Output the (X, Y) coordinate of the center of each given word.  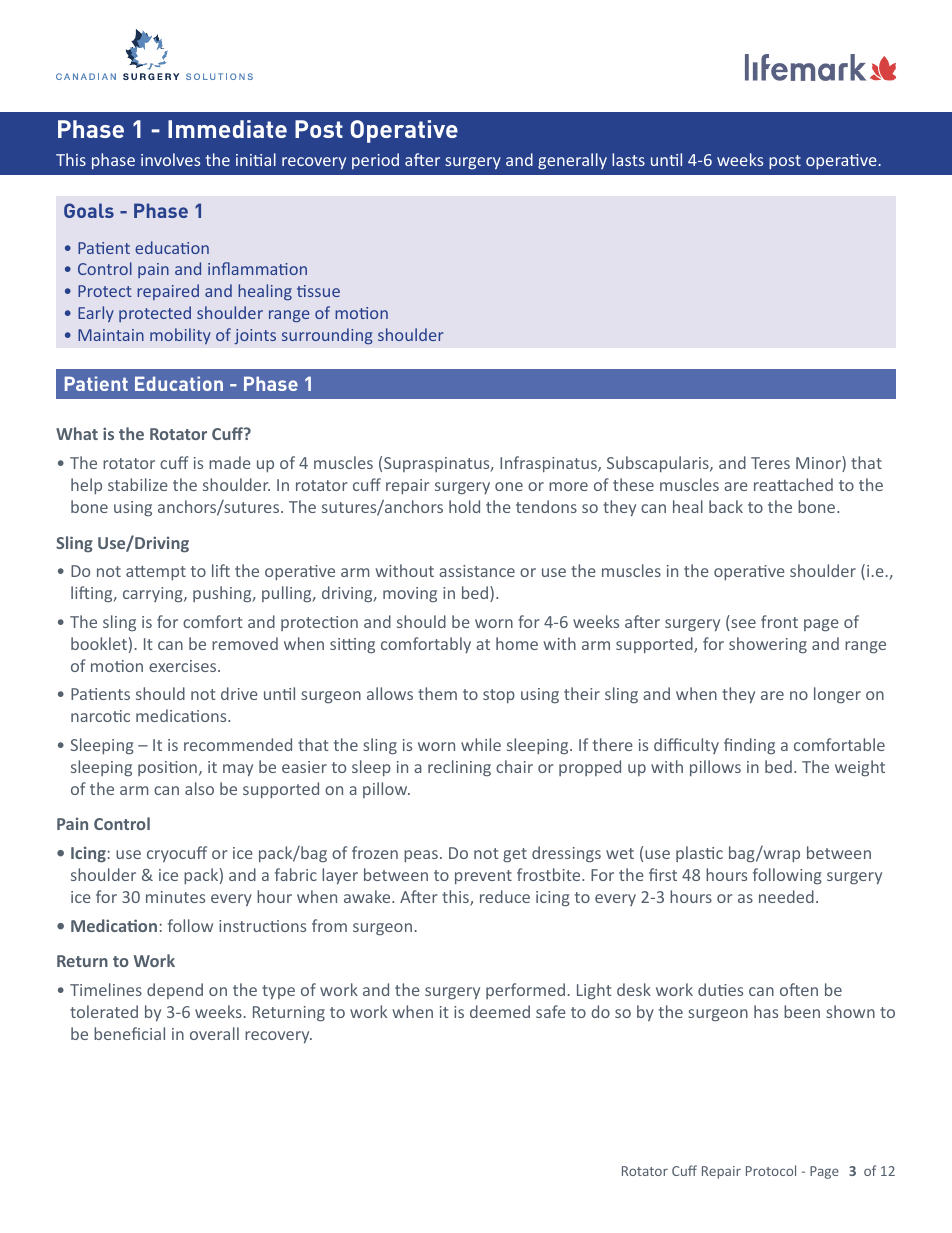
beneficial (129, 1033)
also (199, 788)
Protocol (771, 1170)
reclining (459, 768)
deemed (500, 1011)
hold (464, 506)
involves (170, 159)
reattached (793, 484)
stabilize (138, 484)
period (375, 161)
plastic (699, 854)
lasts (628, 159)
